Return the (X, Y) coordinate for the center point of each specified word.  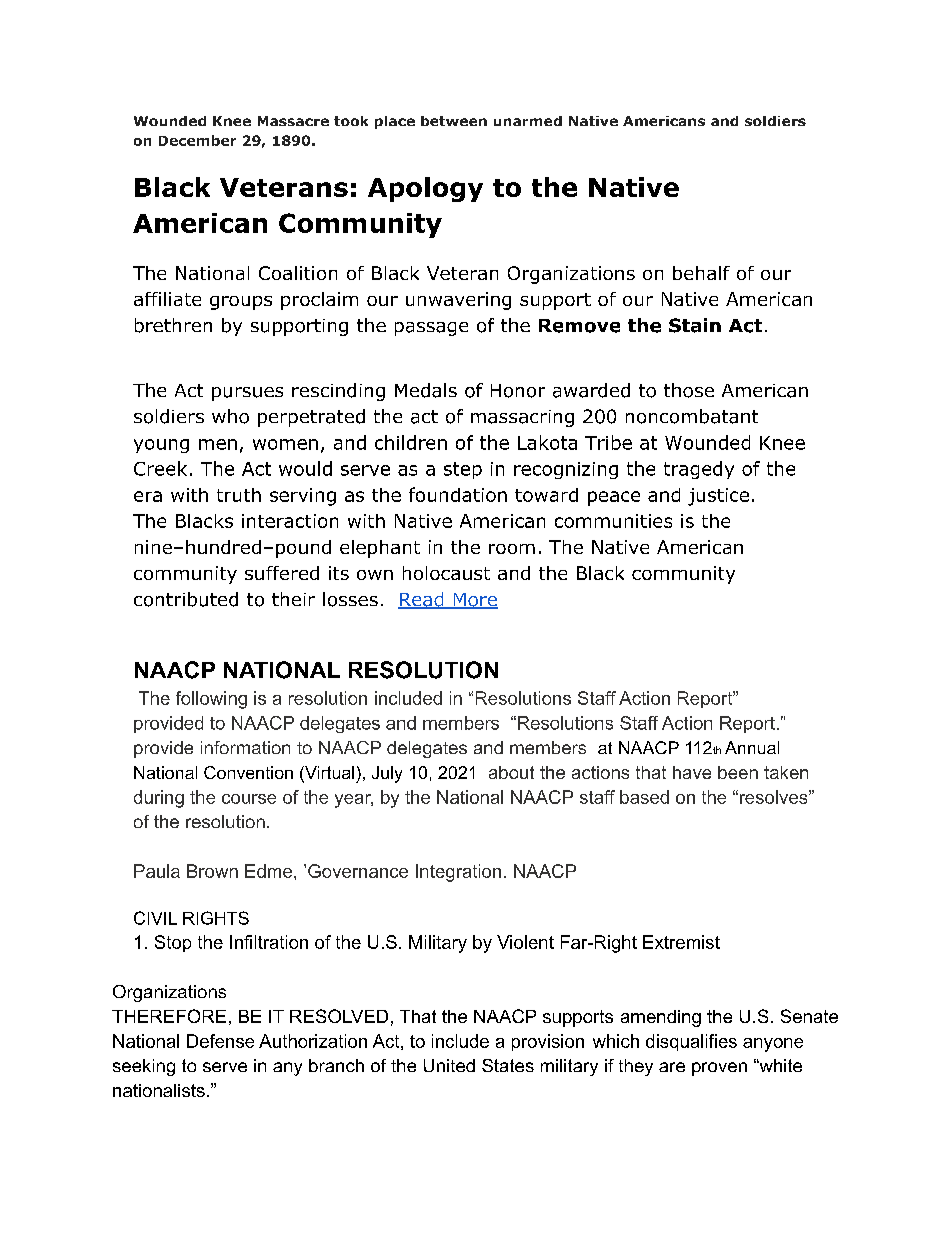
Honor (518, 391)
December (197, 140)
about (511, 772)
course (249, 799)
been (738, 772)
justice (718, 497)
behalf (701, 273)
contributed (186, 599)
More (474, 601)
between (454, 121)
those (689, 390)
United (449, 1065)
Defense (220, 1041)
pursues (247, 394)
